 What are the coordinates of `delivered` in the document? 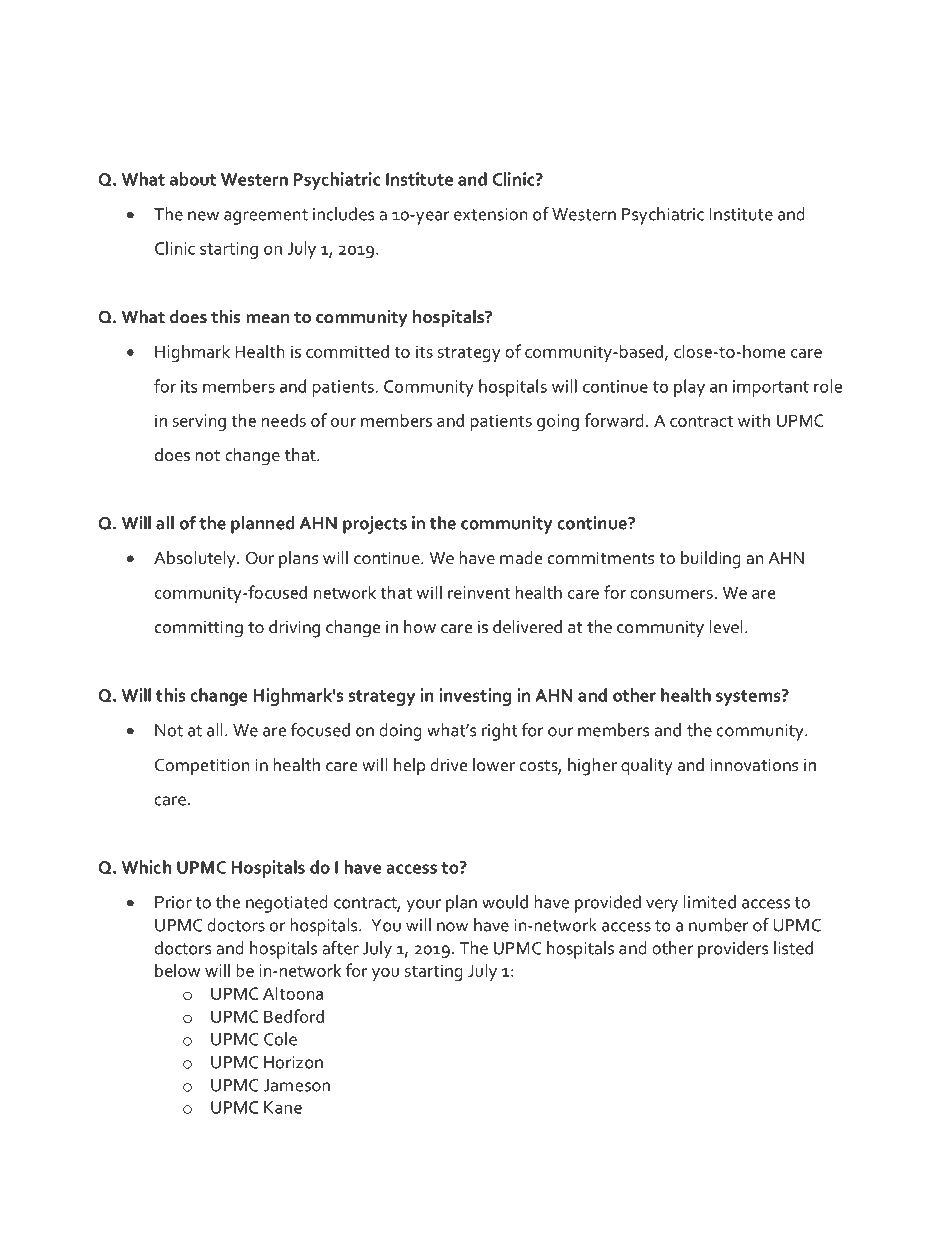 It's located at (527, 626).
